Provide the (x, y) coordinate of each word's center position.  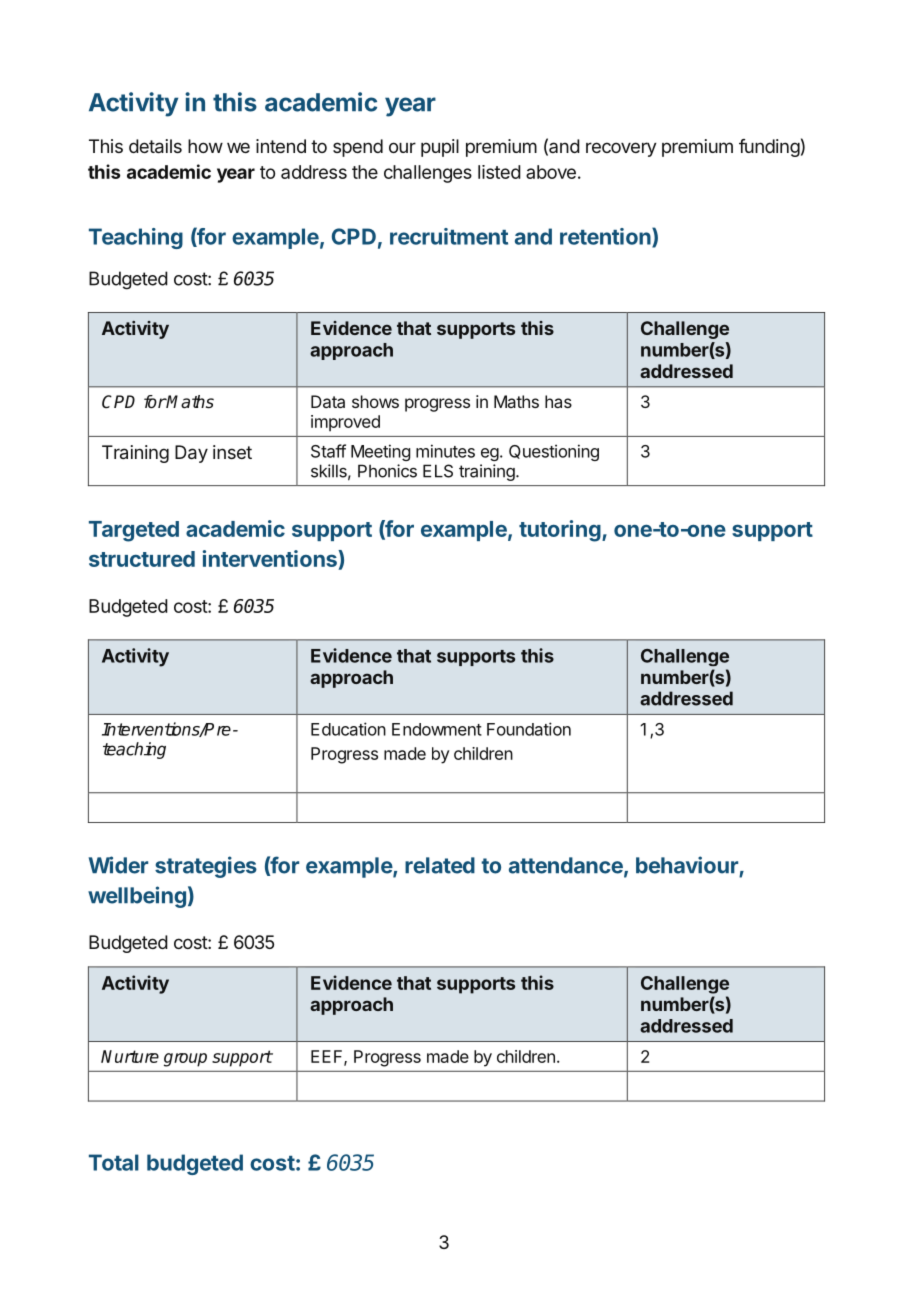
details (155, 146)
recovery (621, 149)
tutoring (560, 531)
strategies (206, 867)
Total (114, 1162)
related (440, 865)
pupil (440, 148)
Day (191, 454)
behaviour (687, 865)
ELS (438, 471)
